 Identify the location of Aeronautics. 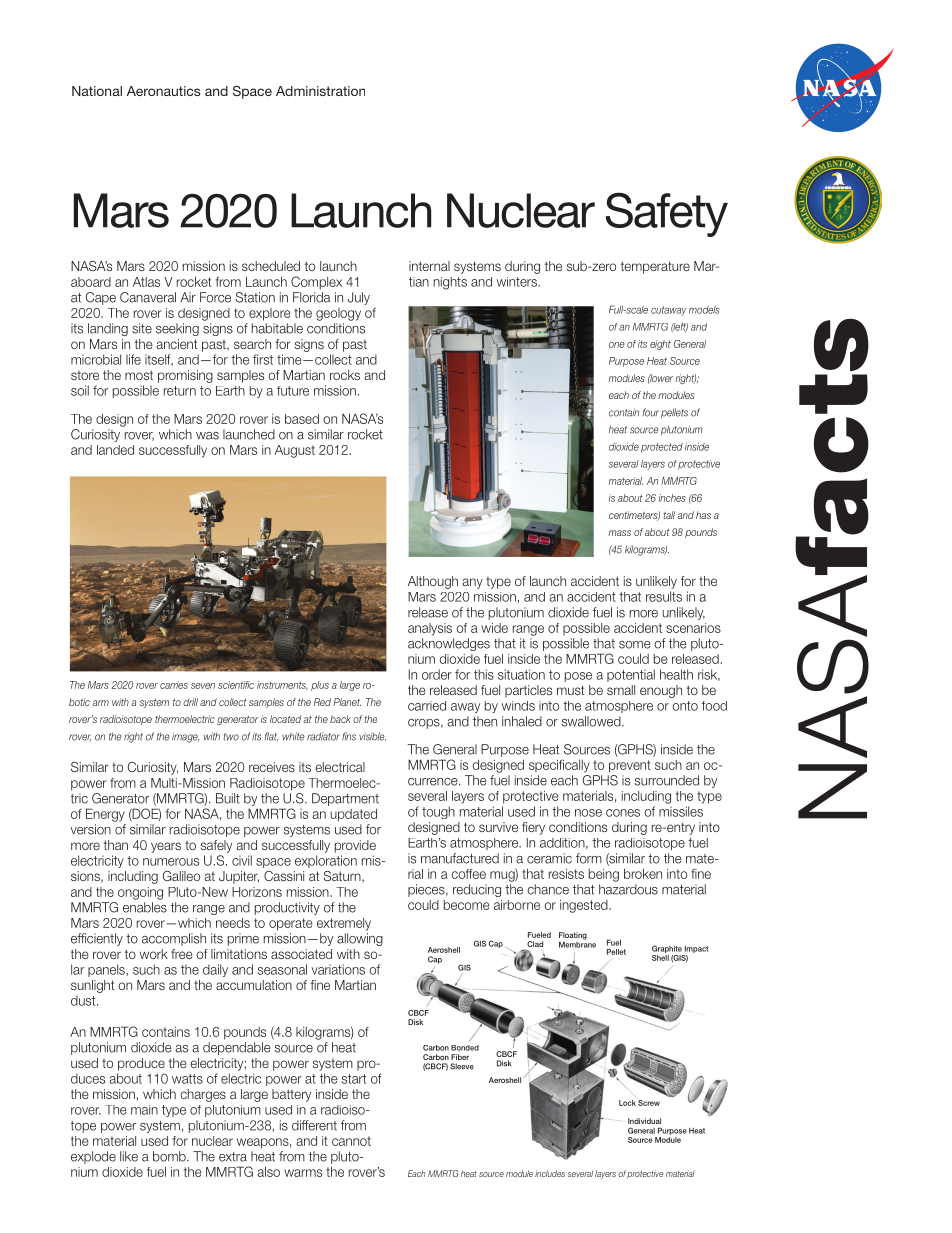
(164, 91).
